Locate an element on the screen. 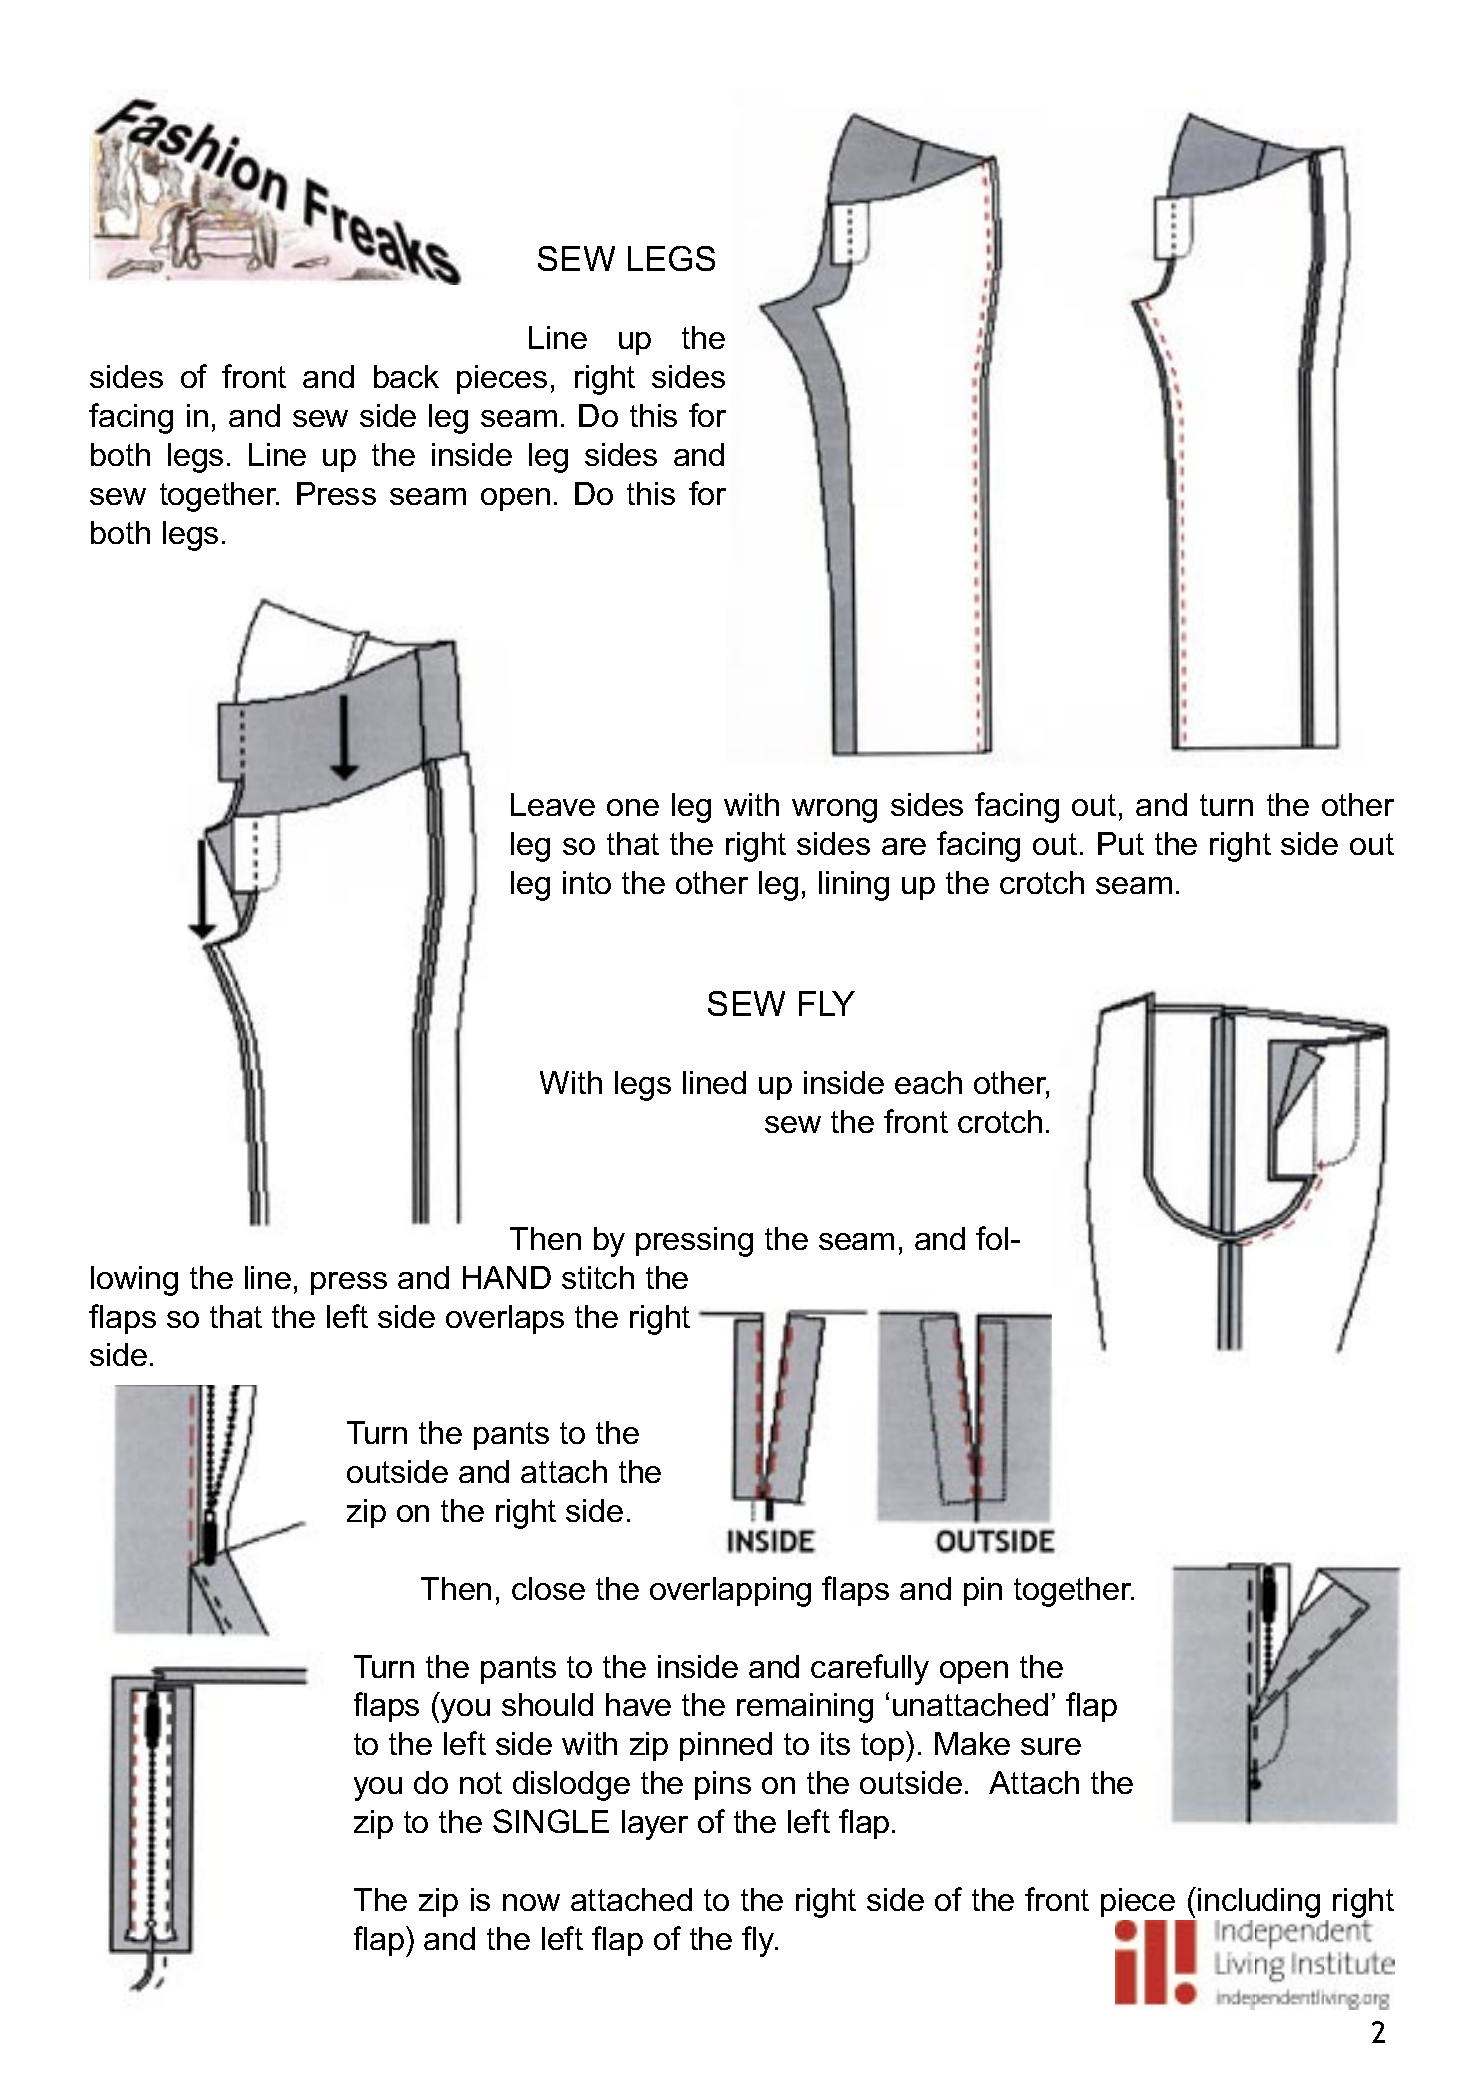 The width and height of the screenshot is (1484, 2099). back is located at coordinates (406, 376).
